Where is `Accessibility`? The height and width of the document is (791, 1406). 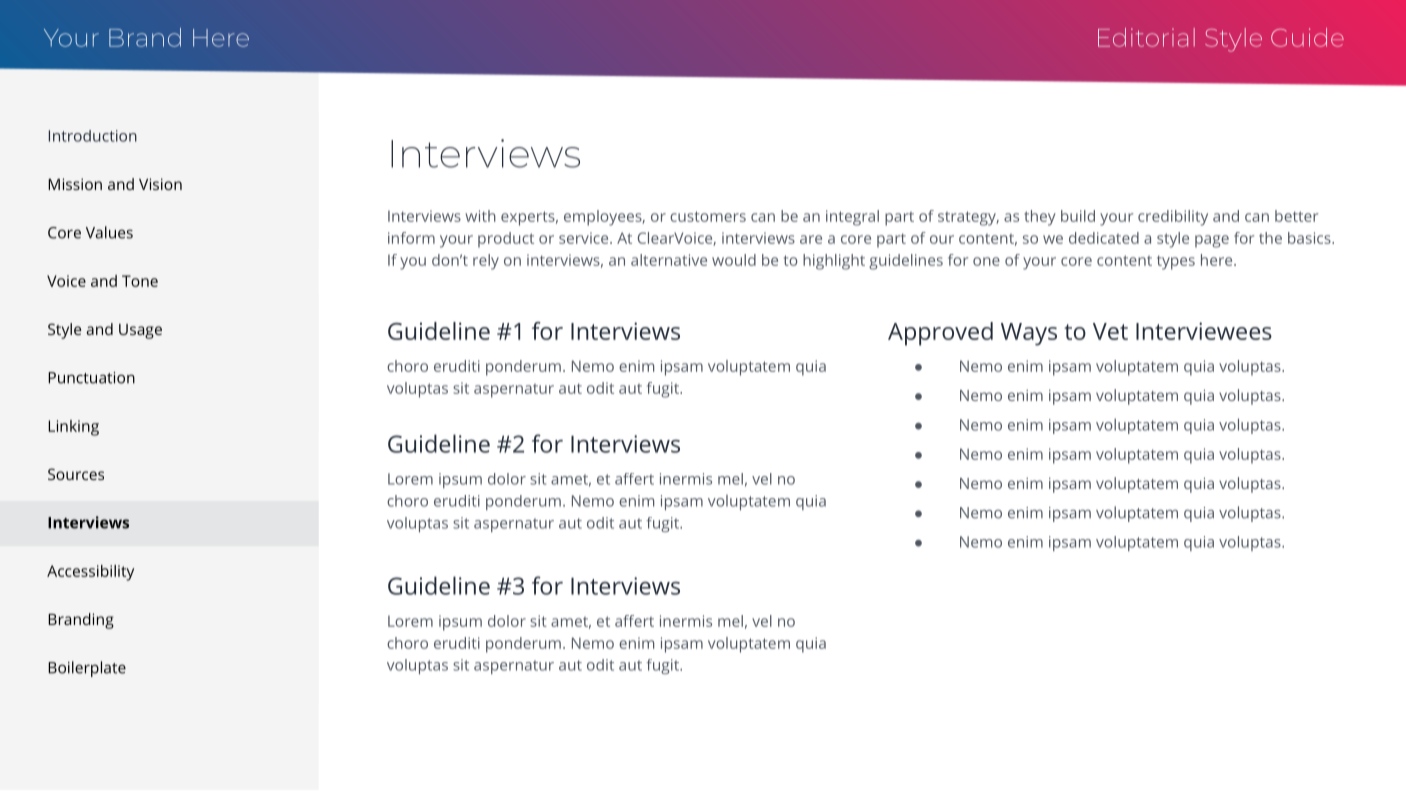 Accessibility is located at coordinates (90, 573).
